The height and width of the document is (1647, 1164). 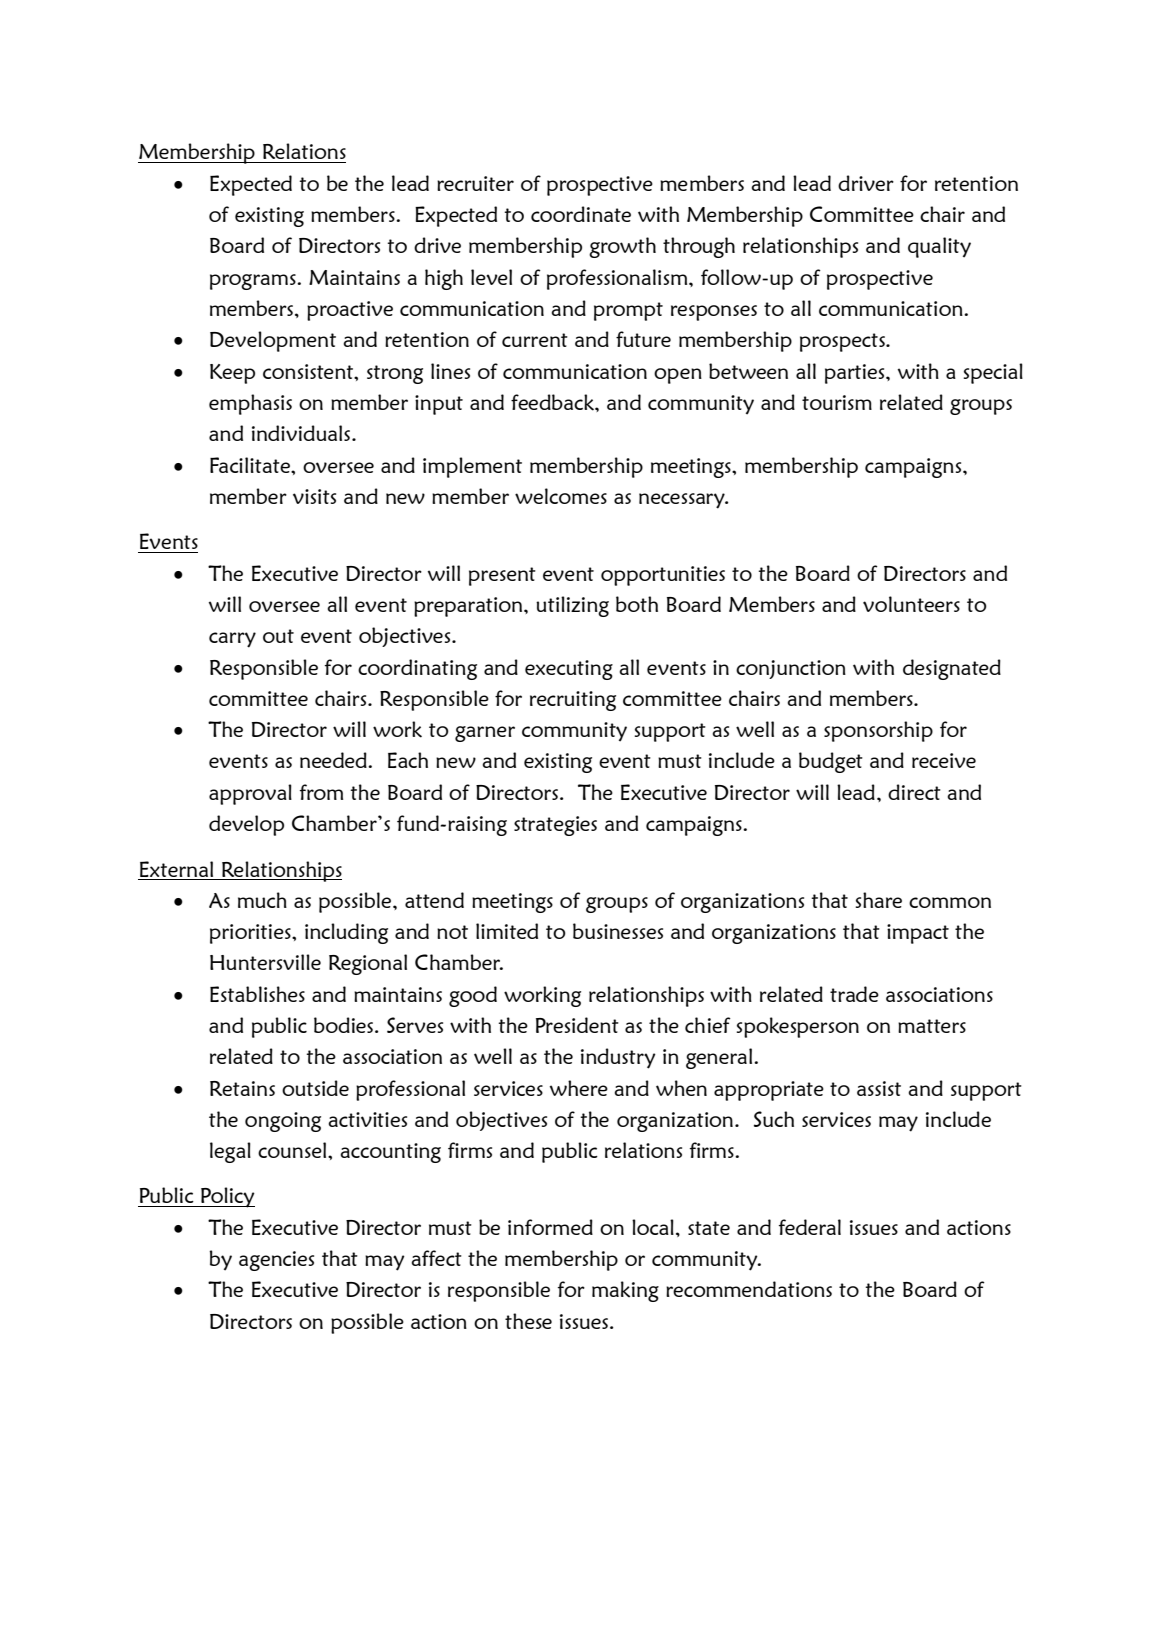 What do you see at coordinates (232, 640) in the document?
I see `carry` at bounding box center [232, 640].
